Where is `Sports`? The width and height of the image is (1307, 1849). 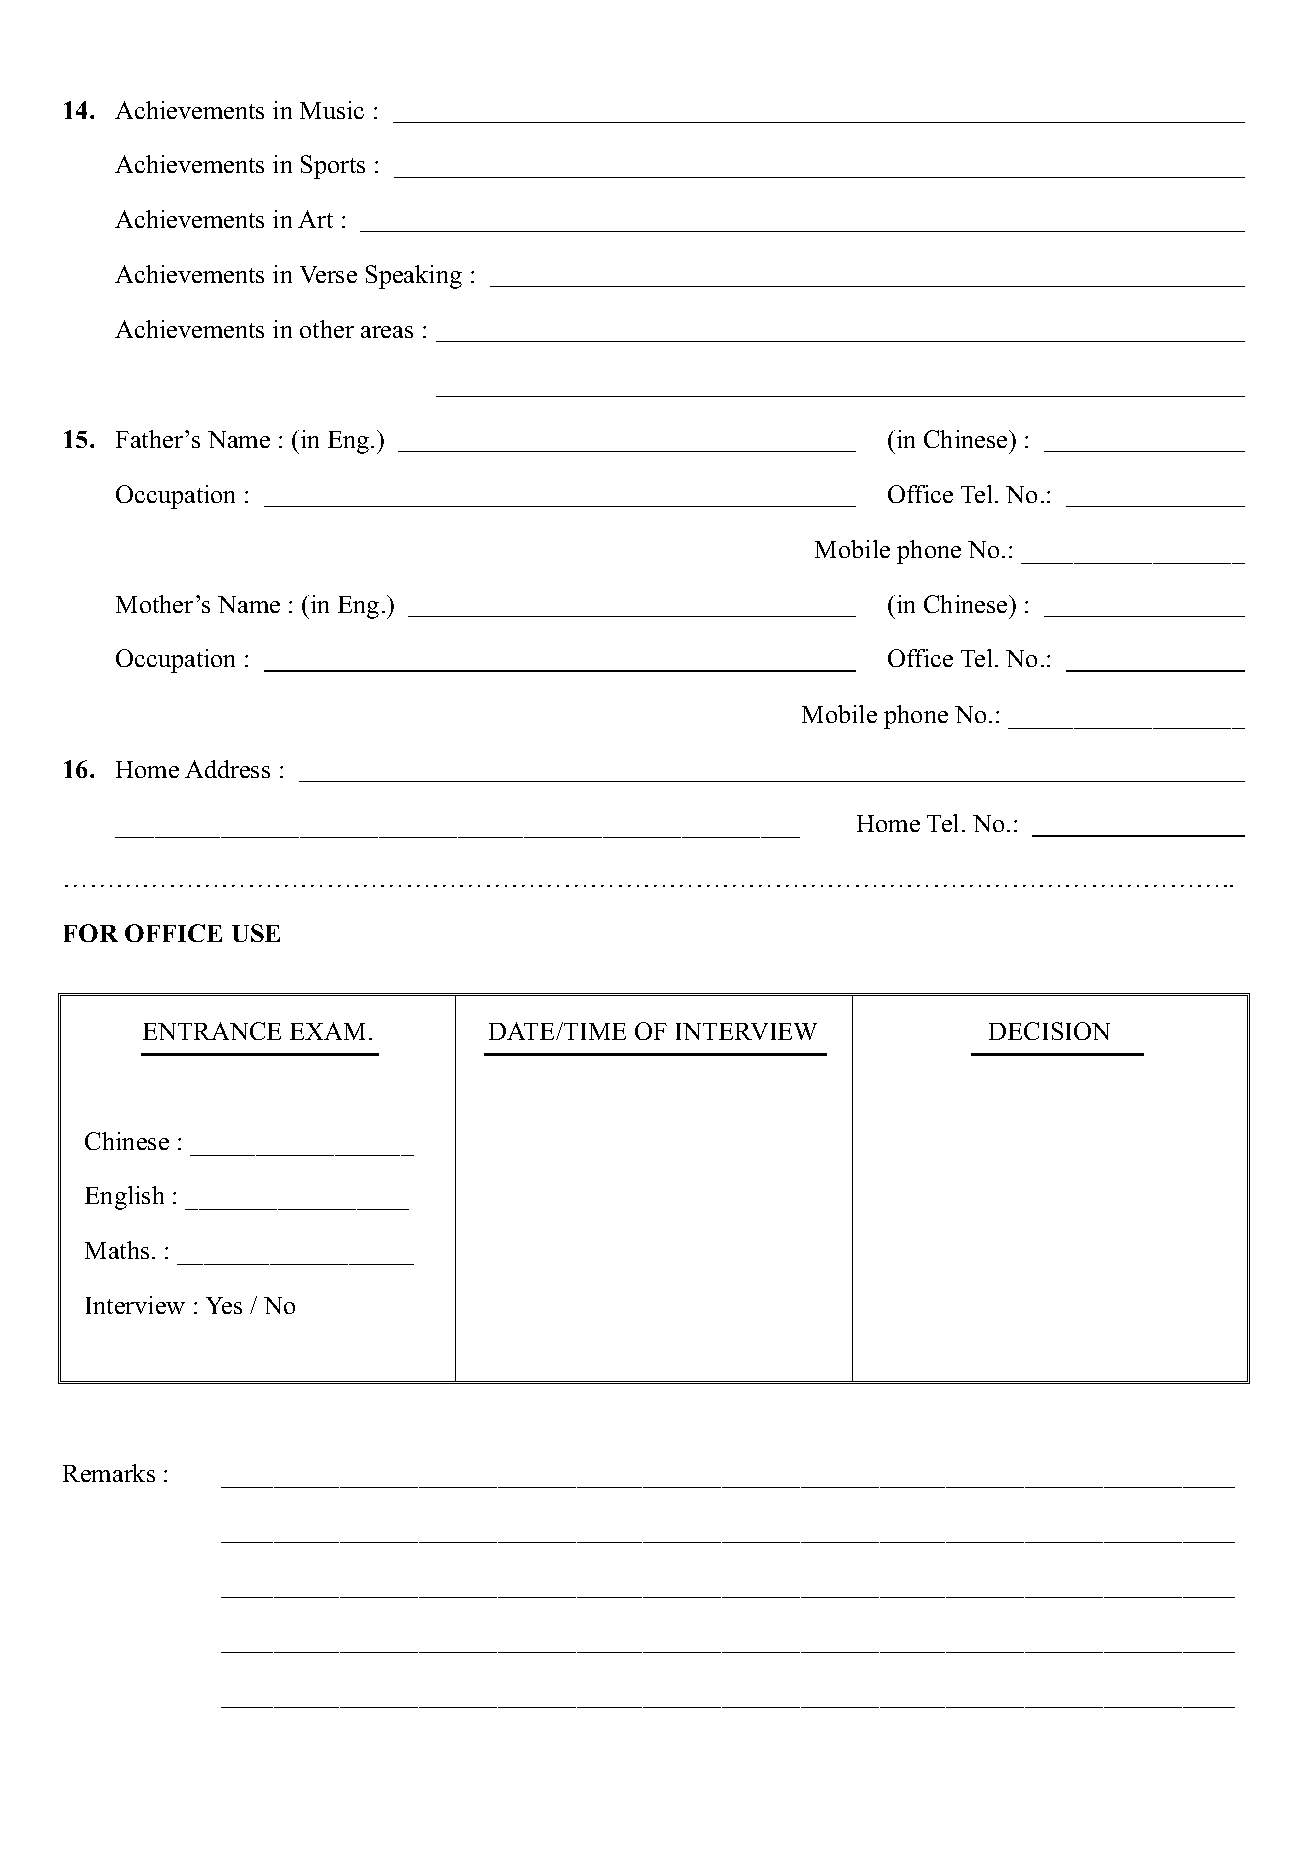 Sports is located at coordinates (333, 167).
